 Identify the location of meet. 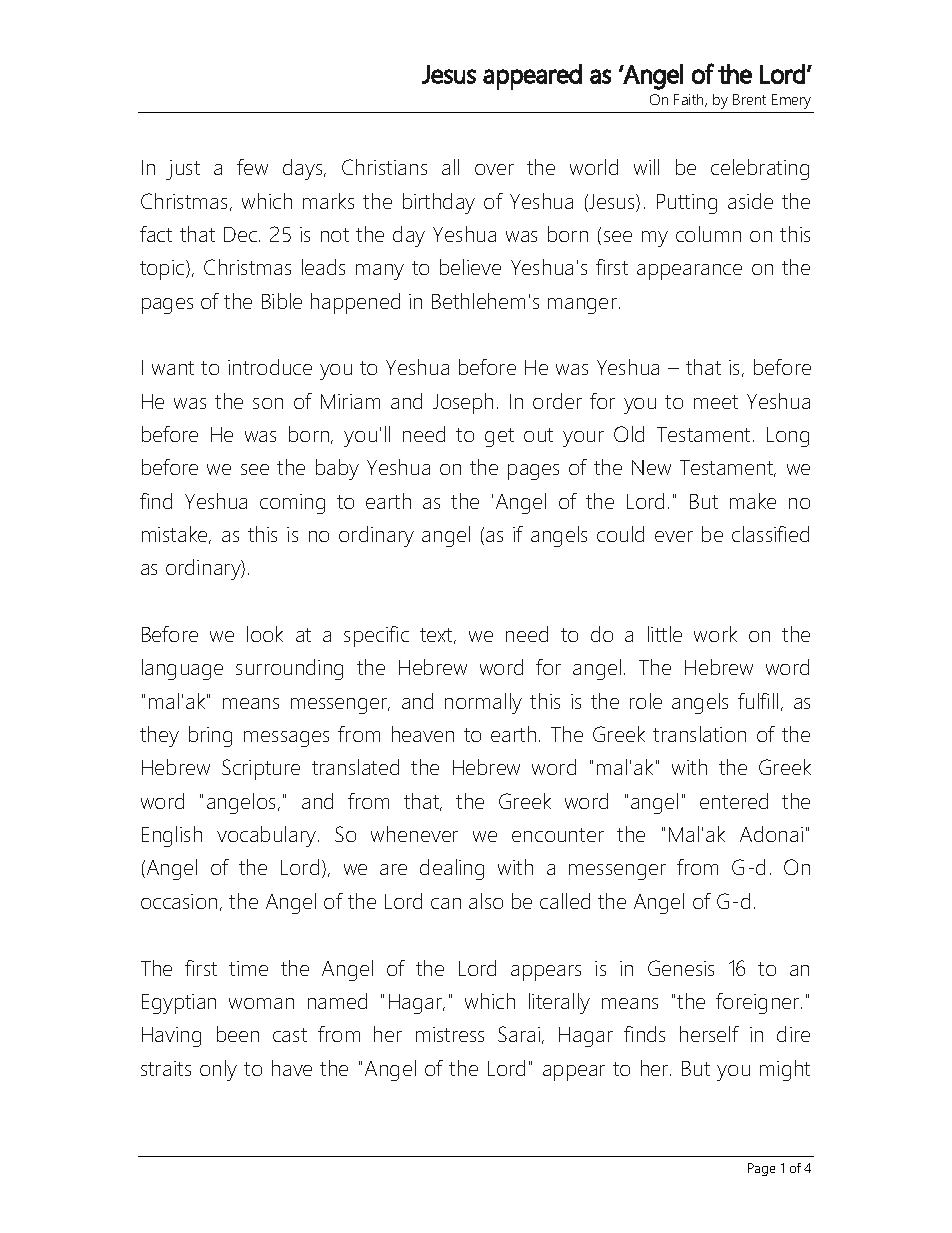
(716, 402).
